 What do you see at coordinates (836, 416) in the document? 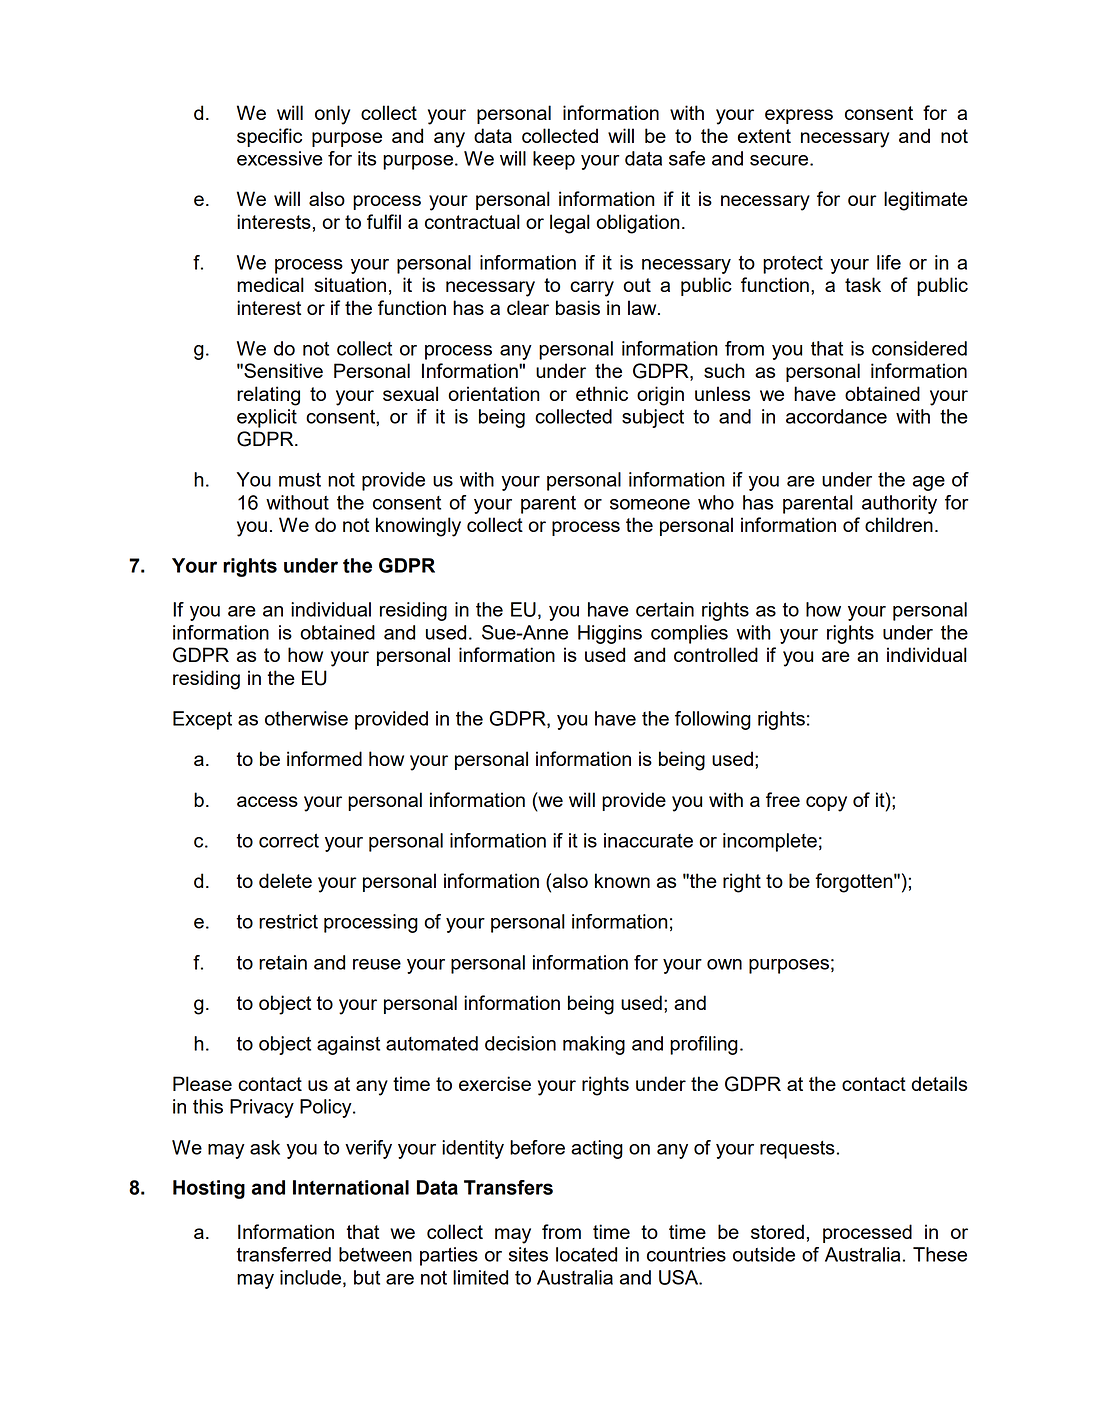
I see `accordance` at bounding box center [836, 416].
